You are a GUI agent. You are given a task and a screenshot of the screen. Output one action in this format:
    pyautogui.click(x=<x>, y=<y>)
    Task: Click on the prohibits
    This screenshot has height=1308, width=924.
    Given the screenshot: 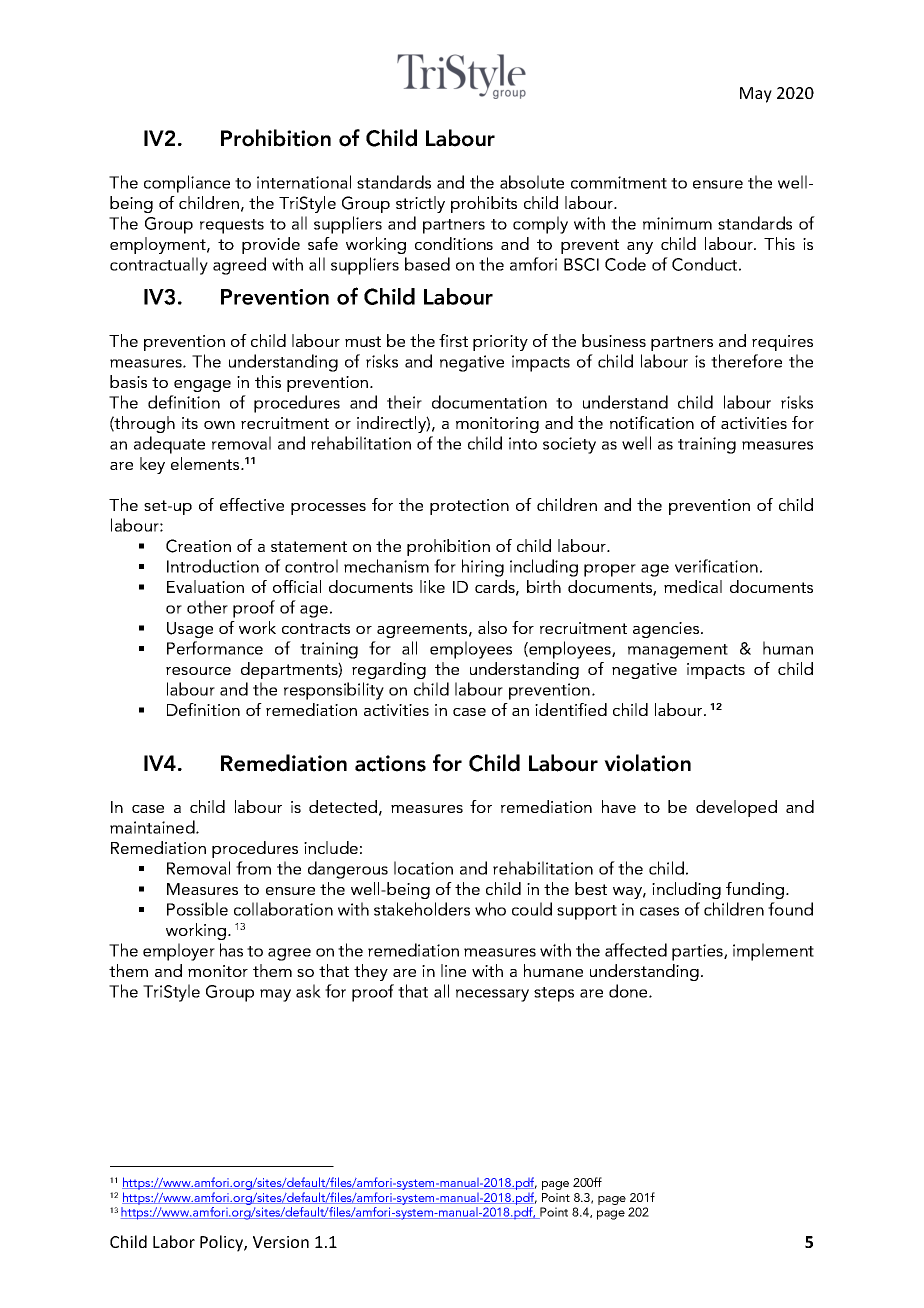 What is the action you would take?
    pyautogui.click(x=484, y=204)
